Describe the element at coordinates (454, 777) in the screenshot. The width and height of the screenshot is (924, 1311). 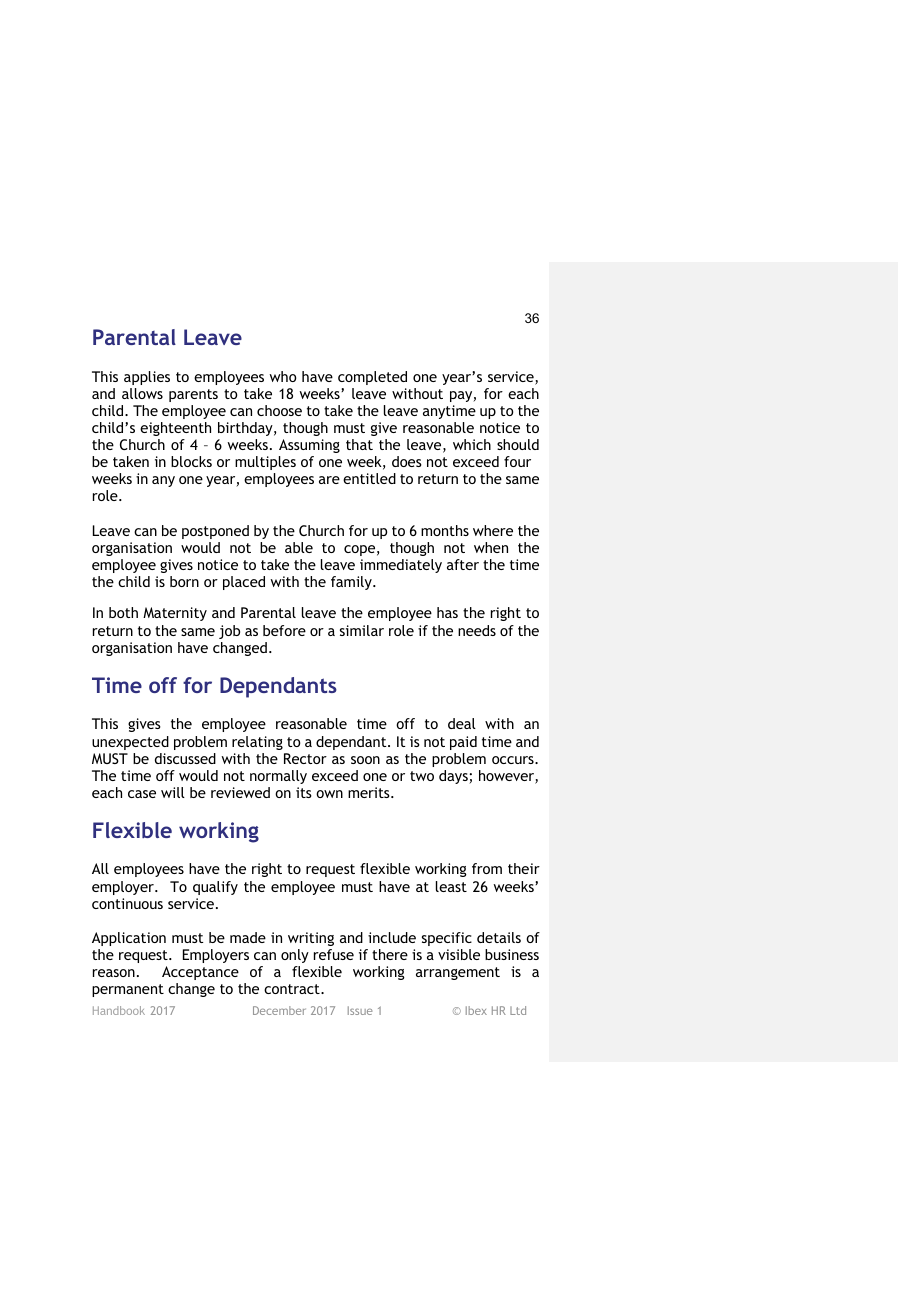
I see `days` at that location.
